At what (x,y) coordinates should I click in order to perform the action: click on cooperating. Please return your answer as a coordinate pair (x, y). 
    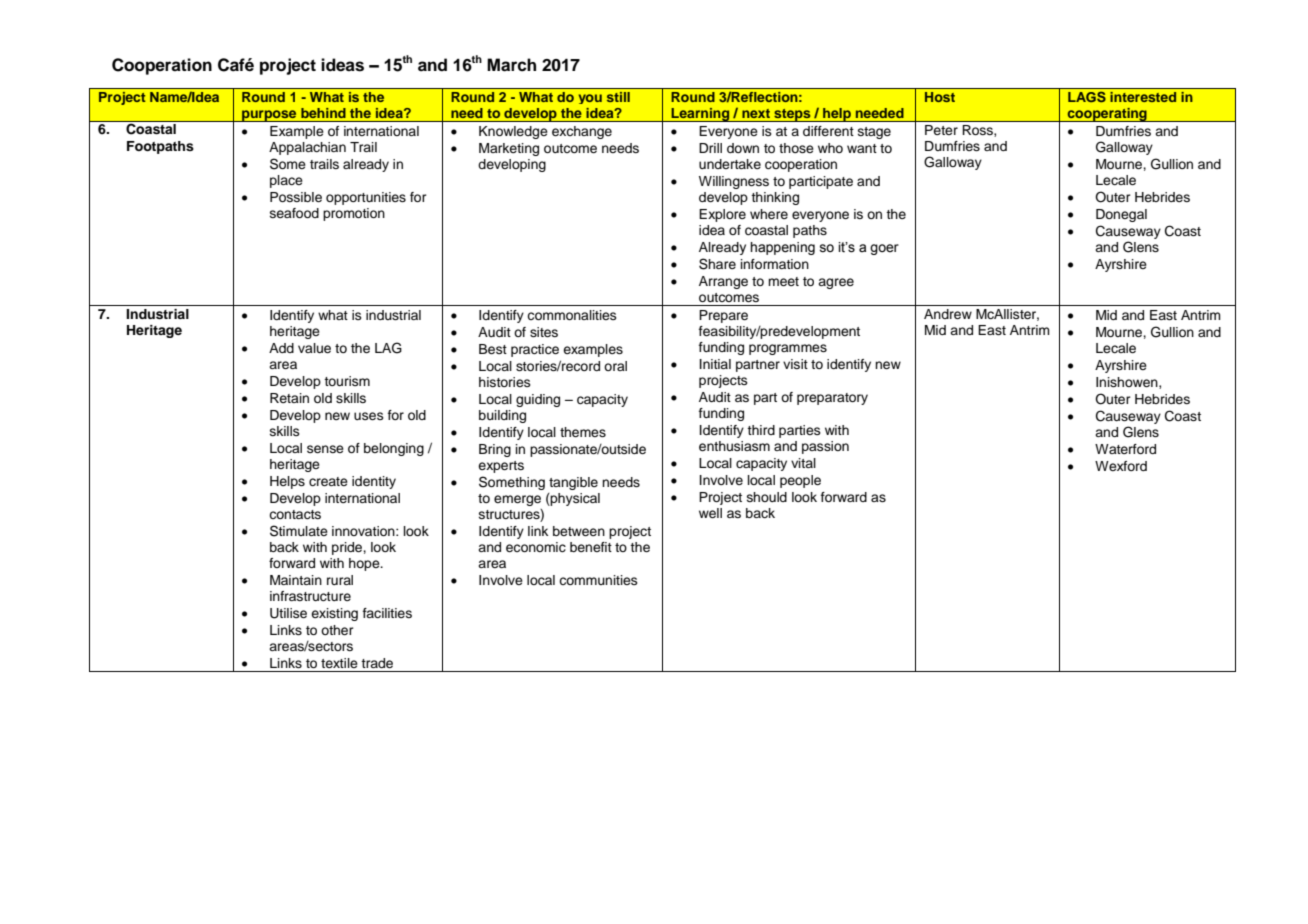
    Looking at the image, I should click on (1107, 114).
